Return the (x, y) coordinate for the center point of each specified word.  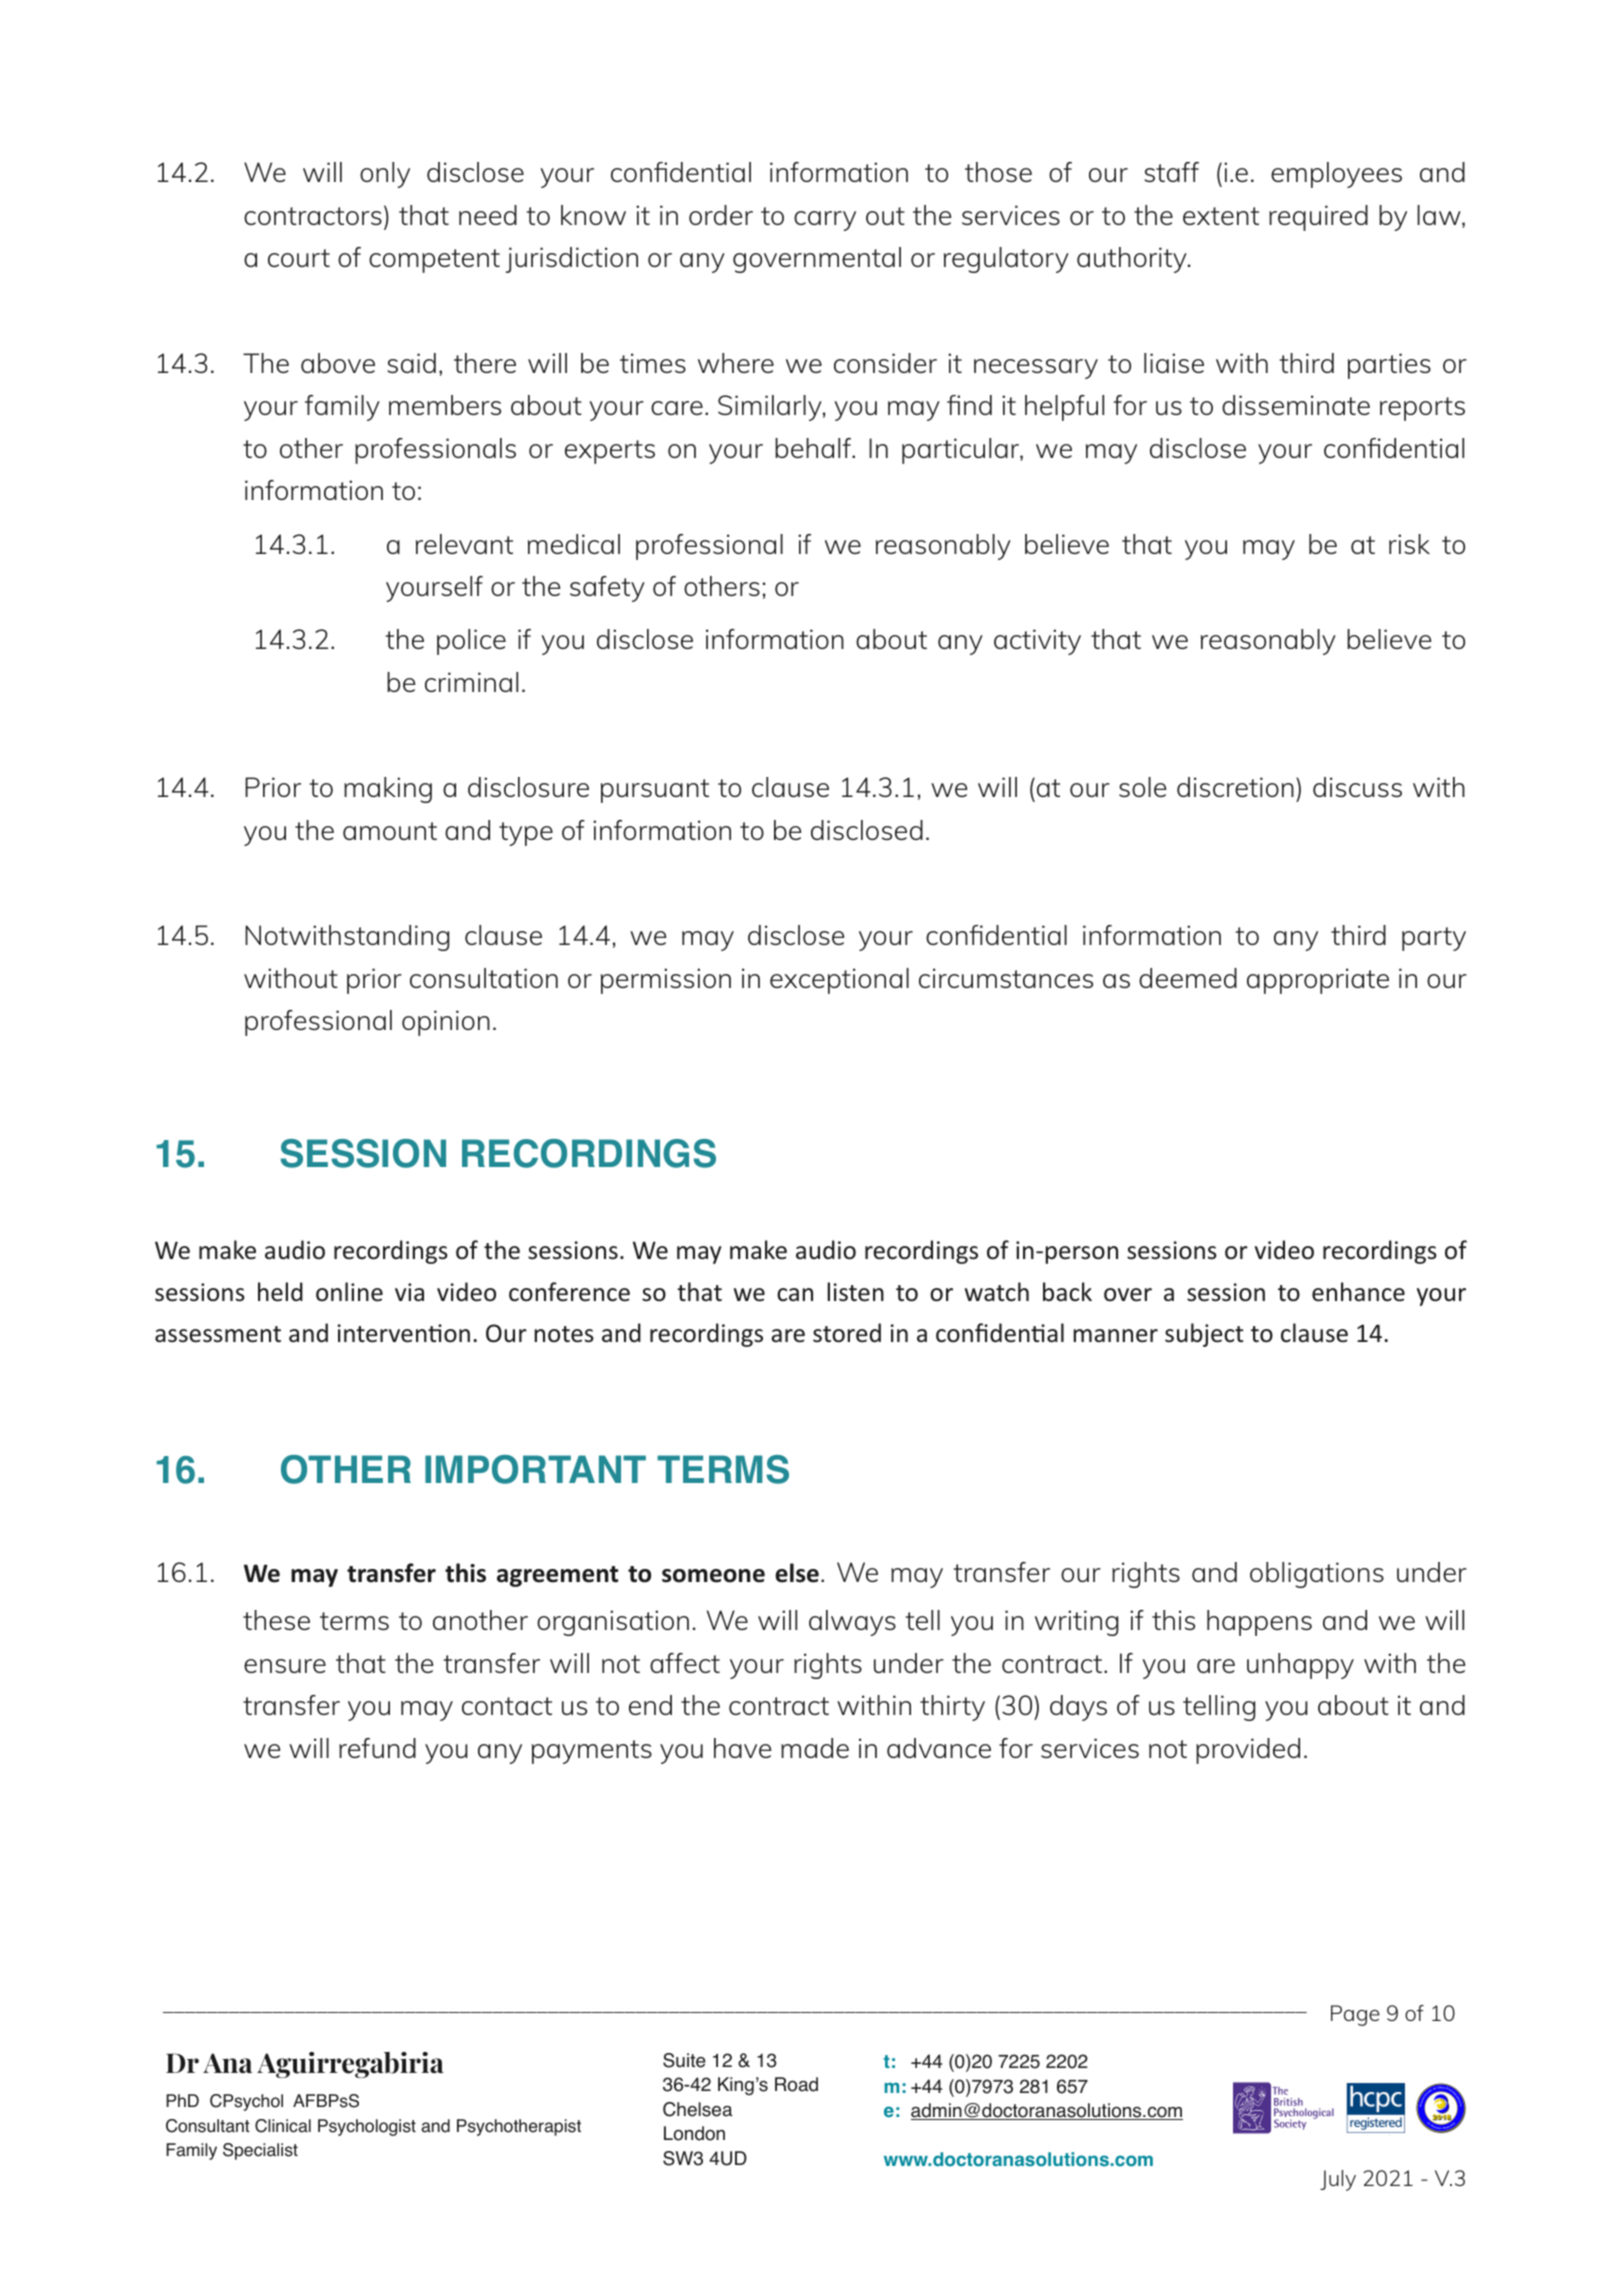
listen (855, 1292)
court (299, 258)
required (1318, 218)
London (694, 2133)
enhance (1358, 1292)
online (349, 1292)
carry (825, 221)
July (1338, 2180)
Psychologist (367, 2127)
